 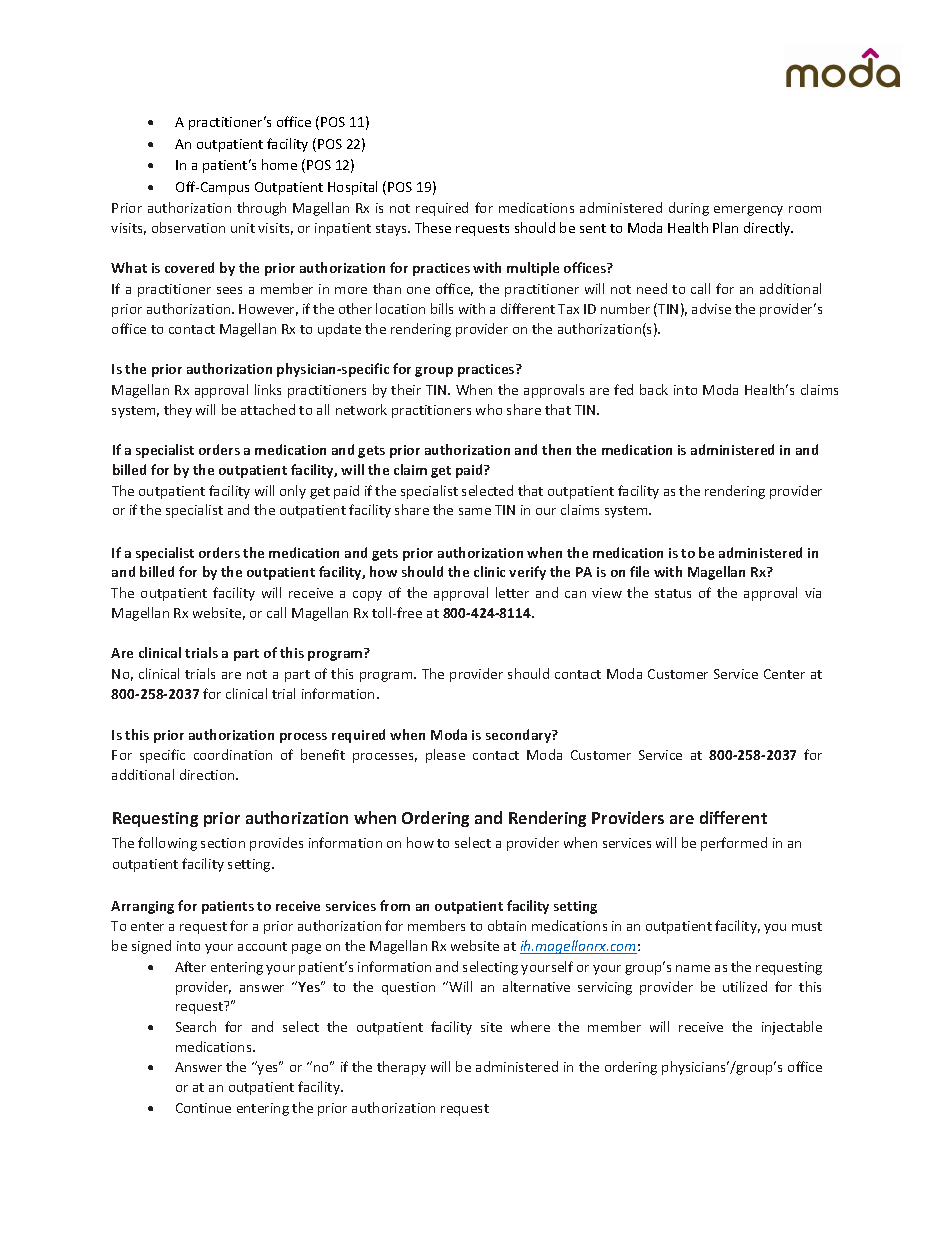 I want to click on emergency, so click(x=748, y=211).
